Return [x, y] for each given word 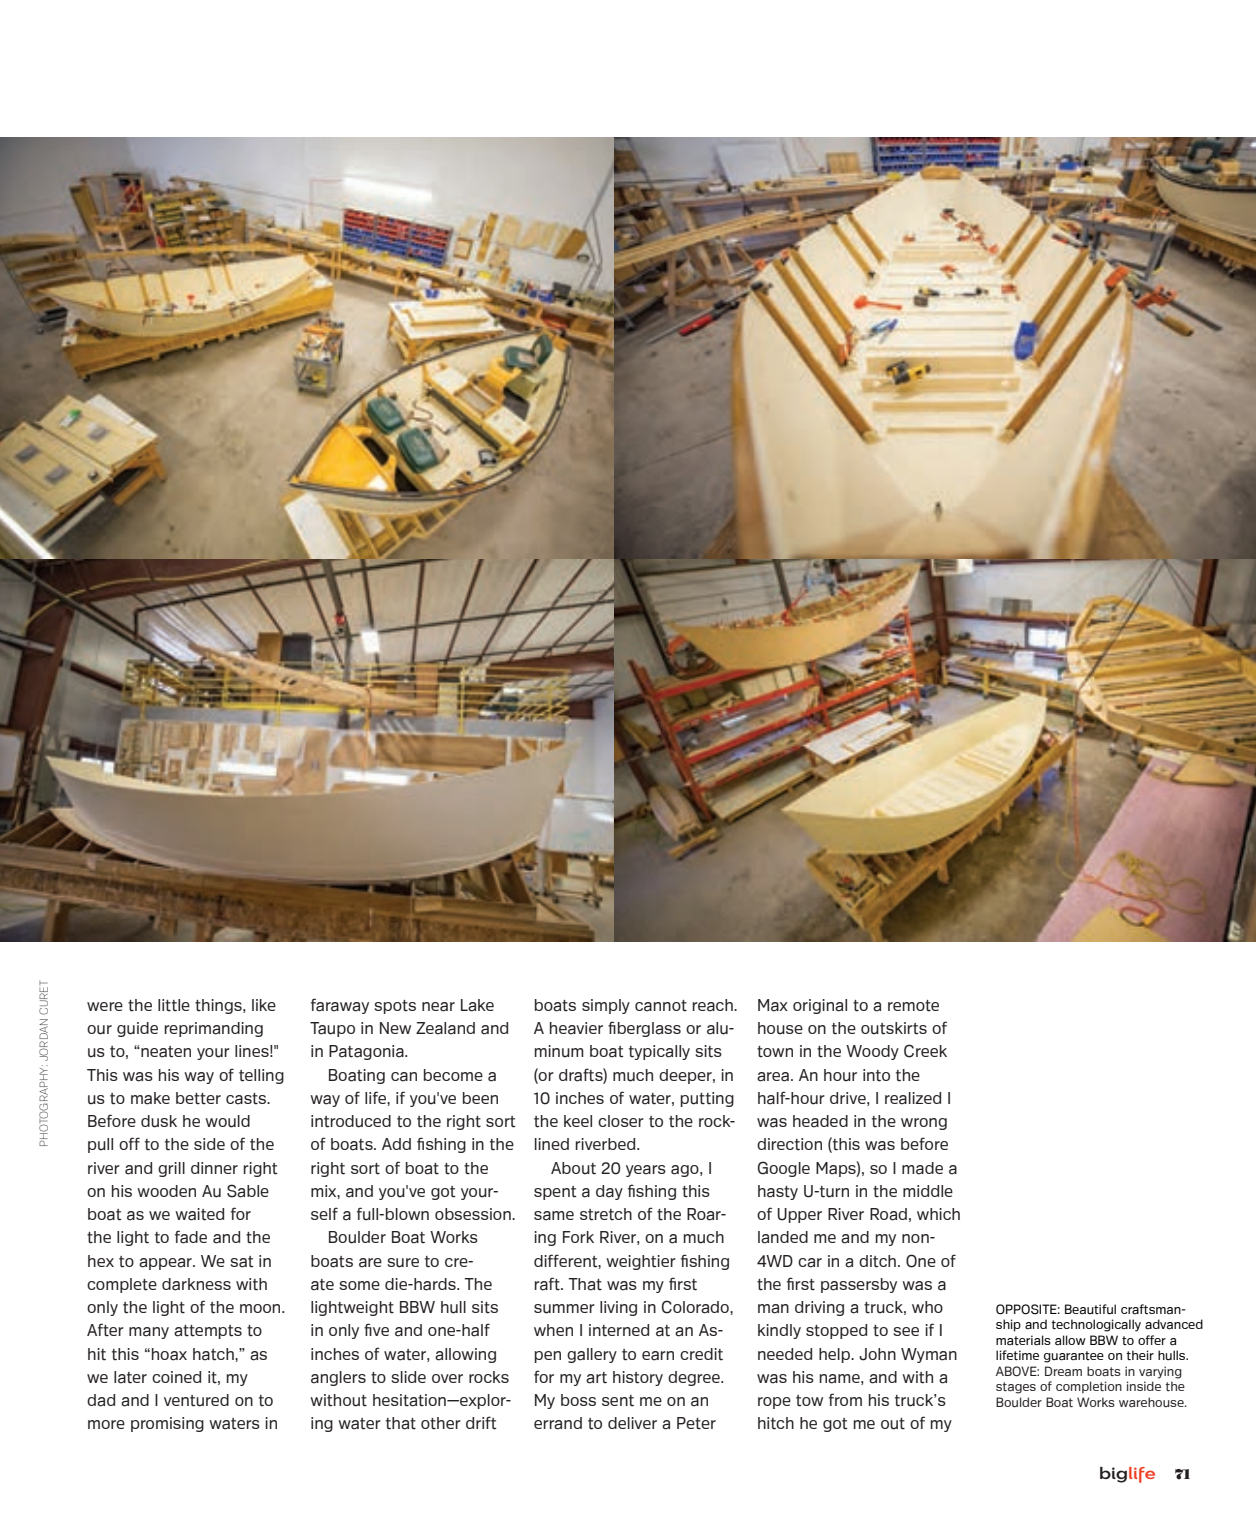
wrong [924, 1124]
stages [1016, 1388]
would [227, 1121]
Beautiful [1090, 1309]
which [938, 1214]
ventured [196, 1400]
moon [261, 1308]
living [618, 1308]
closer [621, 1121]
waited [199, 1214]
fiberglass [644, 1029]
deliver [632, 1423]
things [219, 1006]
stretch [606, 1214]
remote [913, 1006]
